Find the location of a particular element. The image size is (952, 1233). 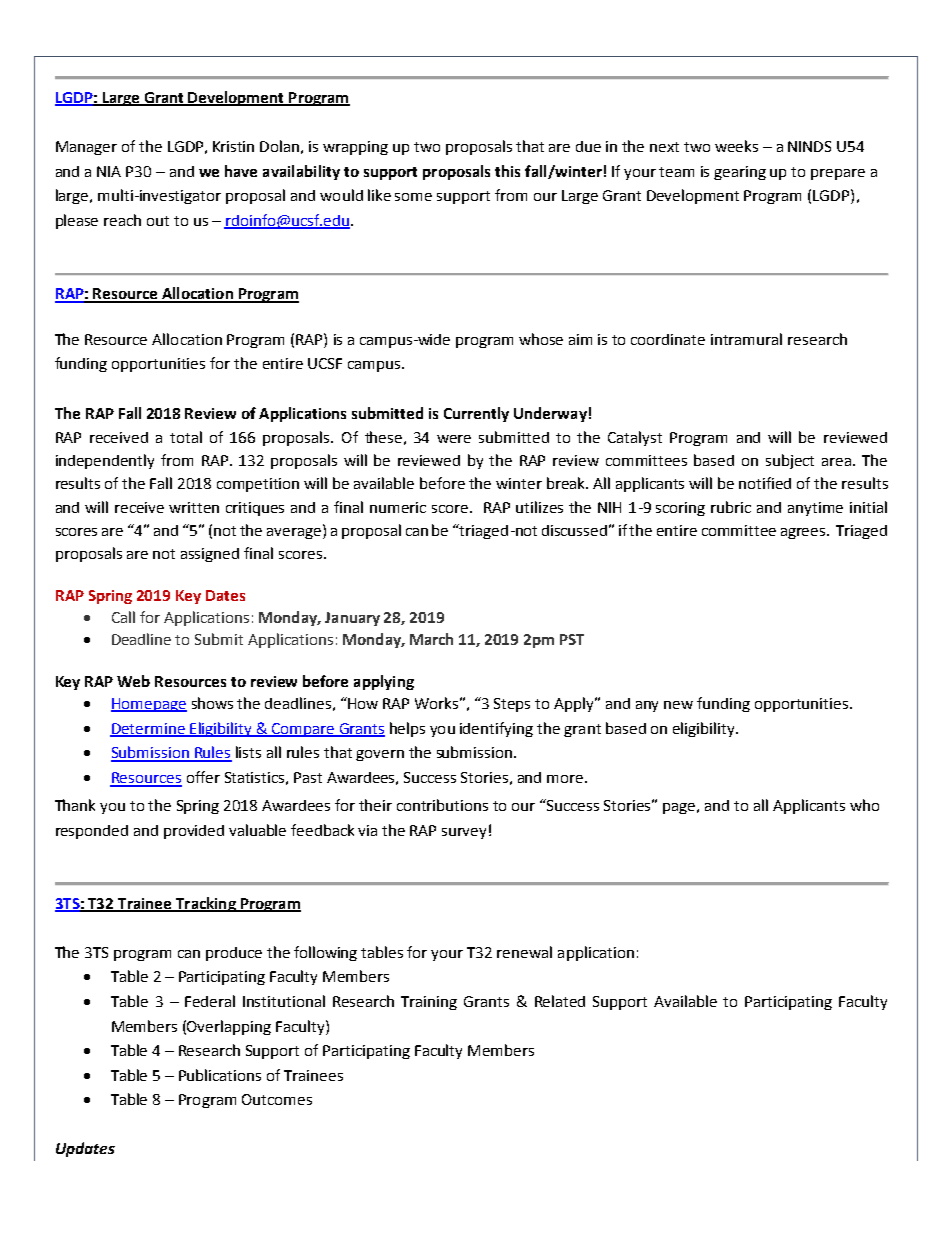

Steps is located at coordinates (512, 705).
